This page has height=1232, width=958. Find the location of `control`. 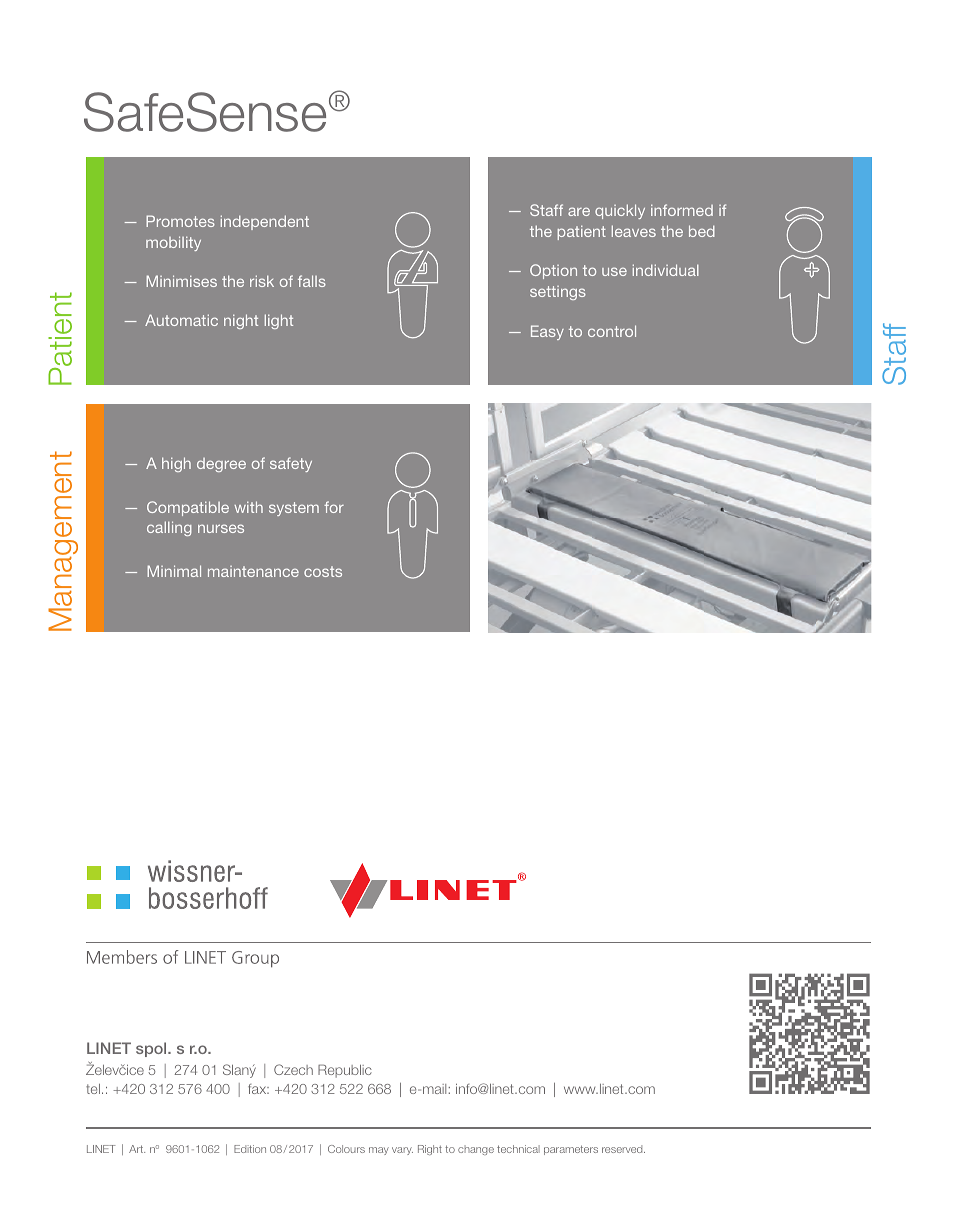

control is located at coordinates (612, 331).
